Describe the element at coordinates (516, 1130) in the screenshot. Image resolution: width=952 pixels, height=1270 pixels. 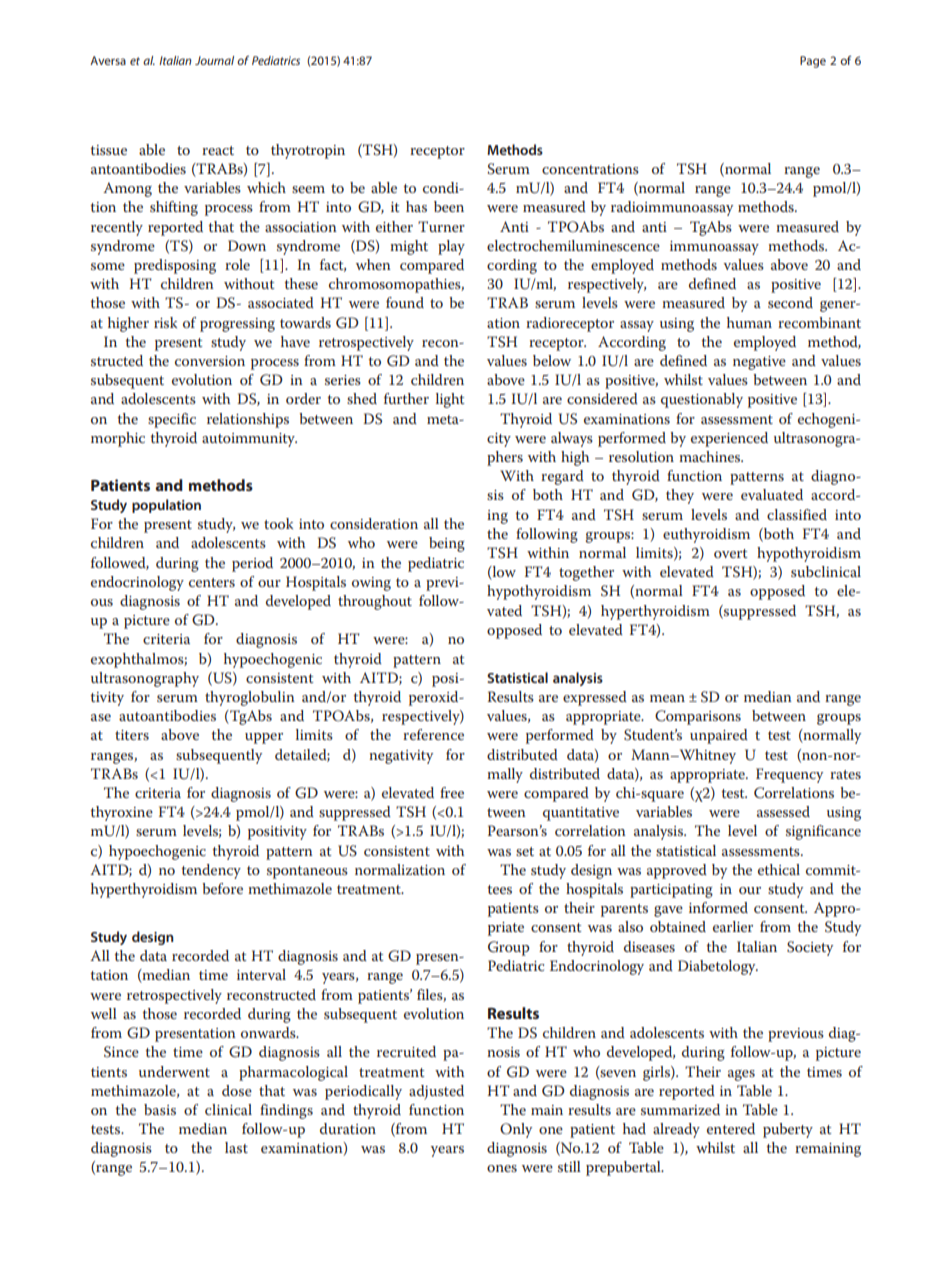
I see `Only` at that location.
